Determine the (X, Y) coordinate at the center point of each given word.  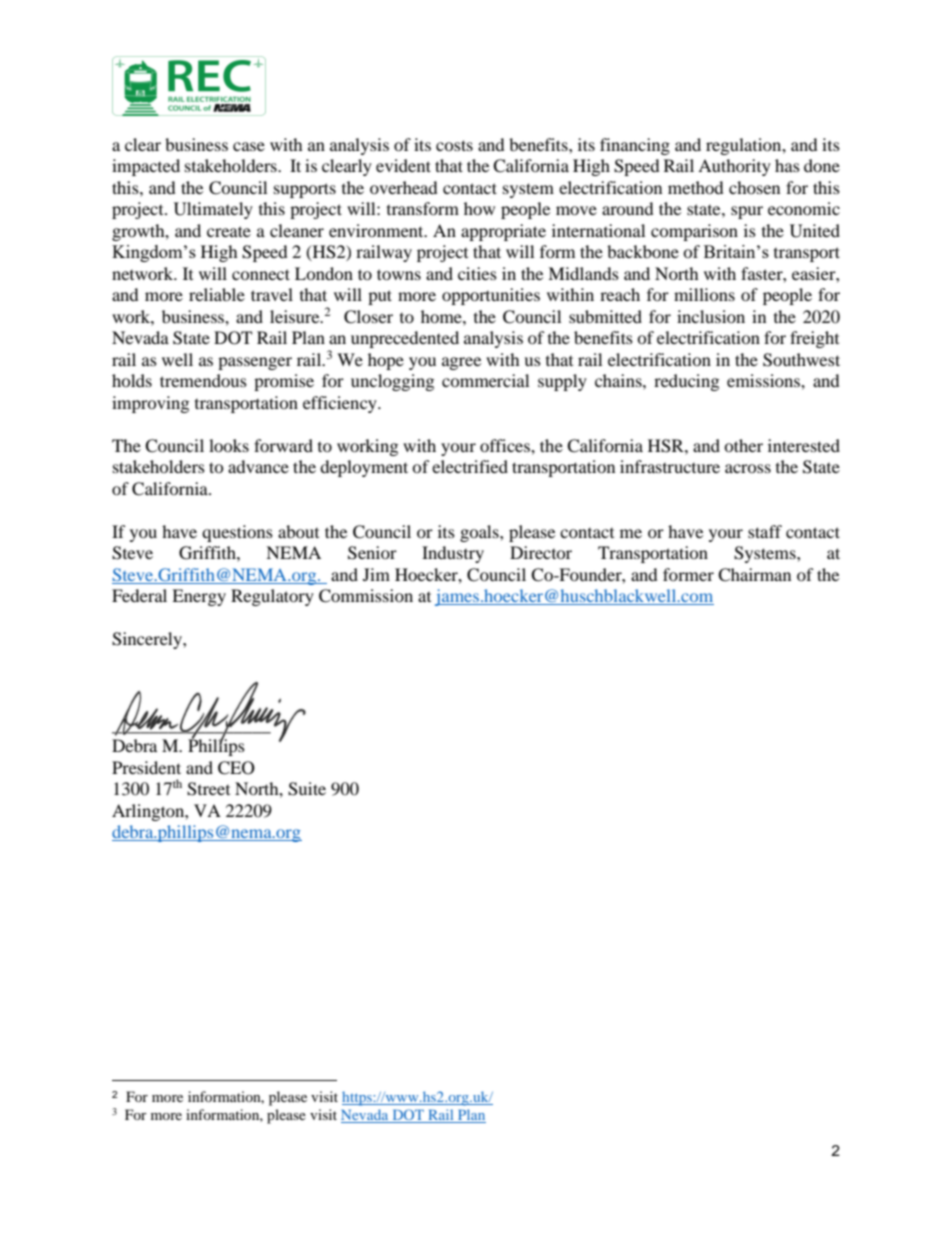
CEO (236, 768)
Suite (307, 789)
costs (454, 145)
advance (258, 466)
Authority (734, 167)
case (249, 146)
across (748, 468)
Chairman (754, 575)
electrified (470, 466)
